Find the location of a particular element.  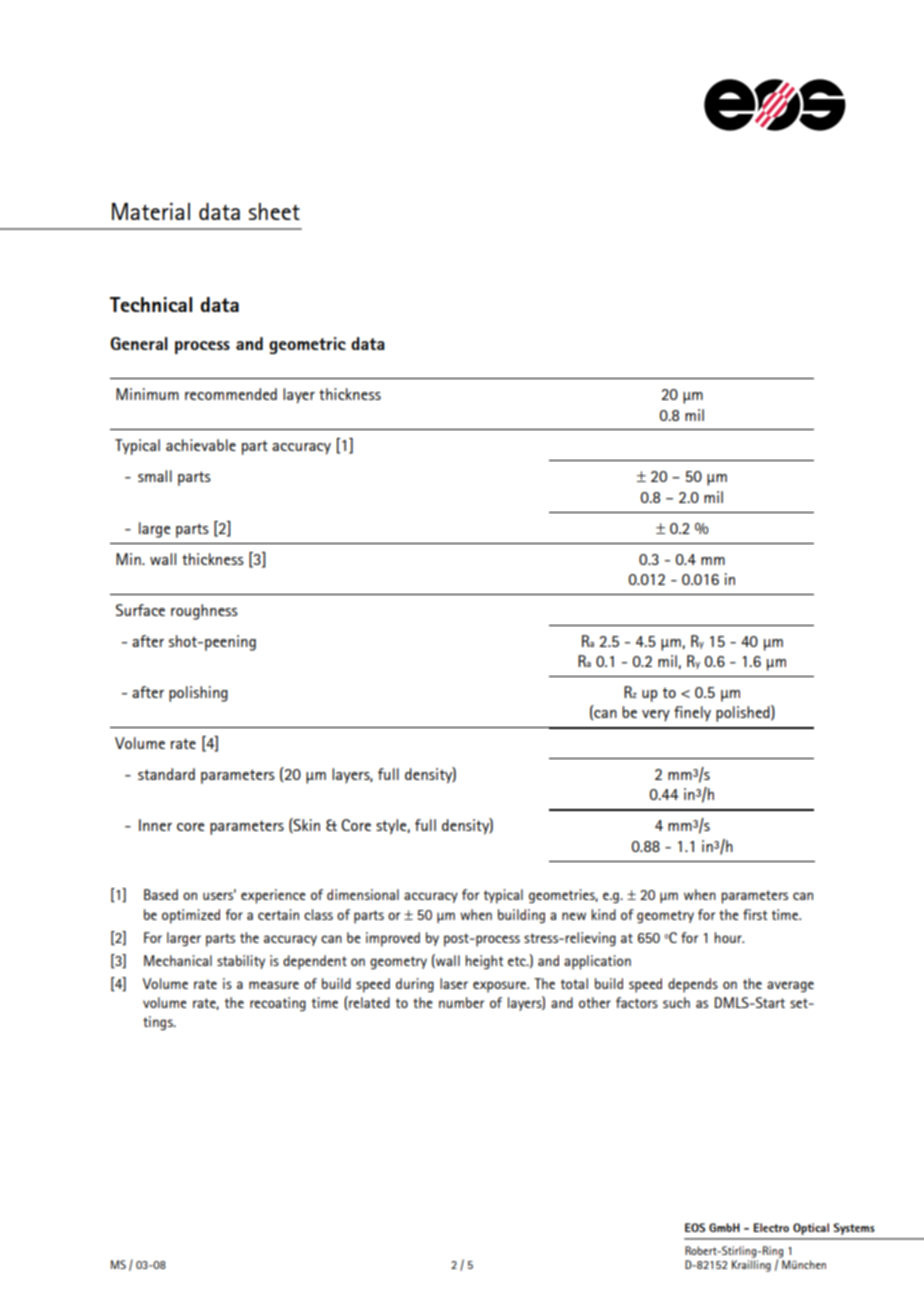

measure is located at coordinates (274, 985).
